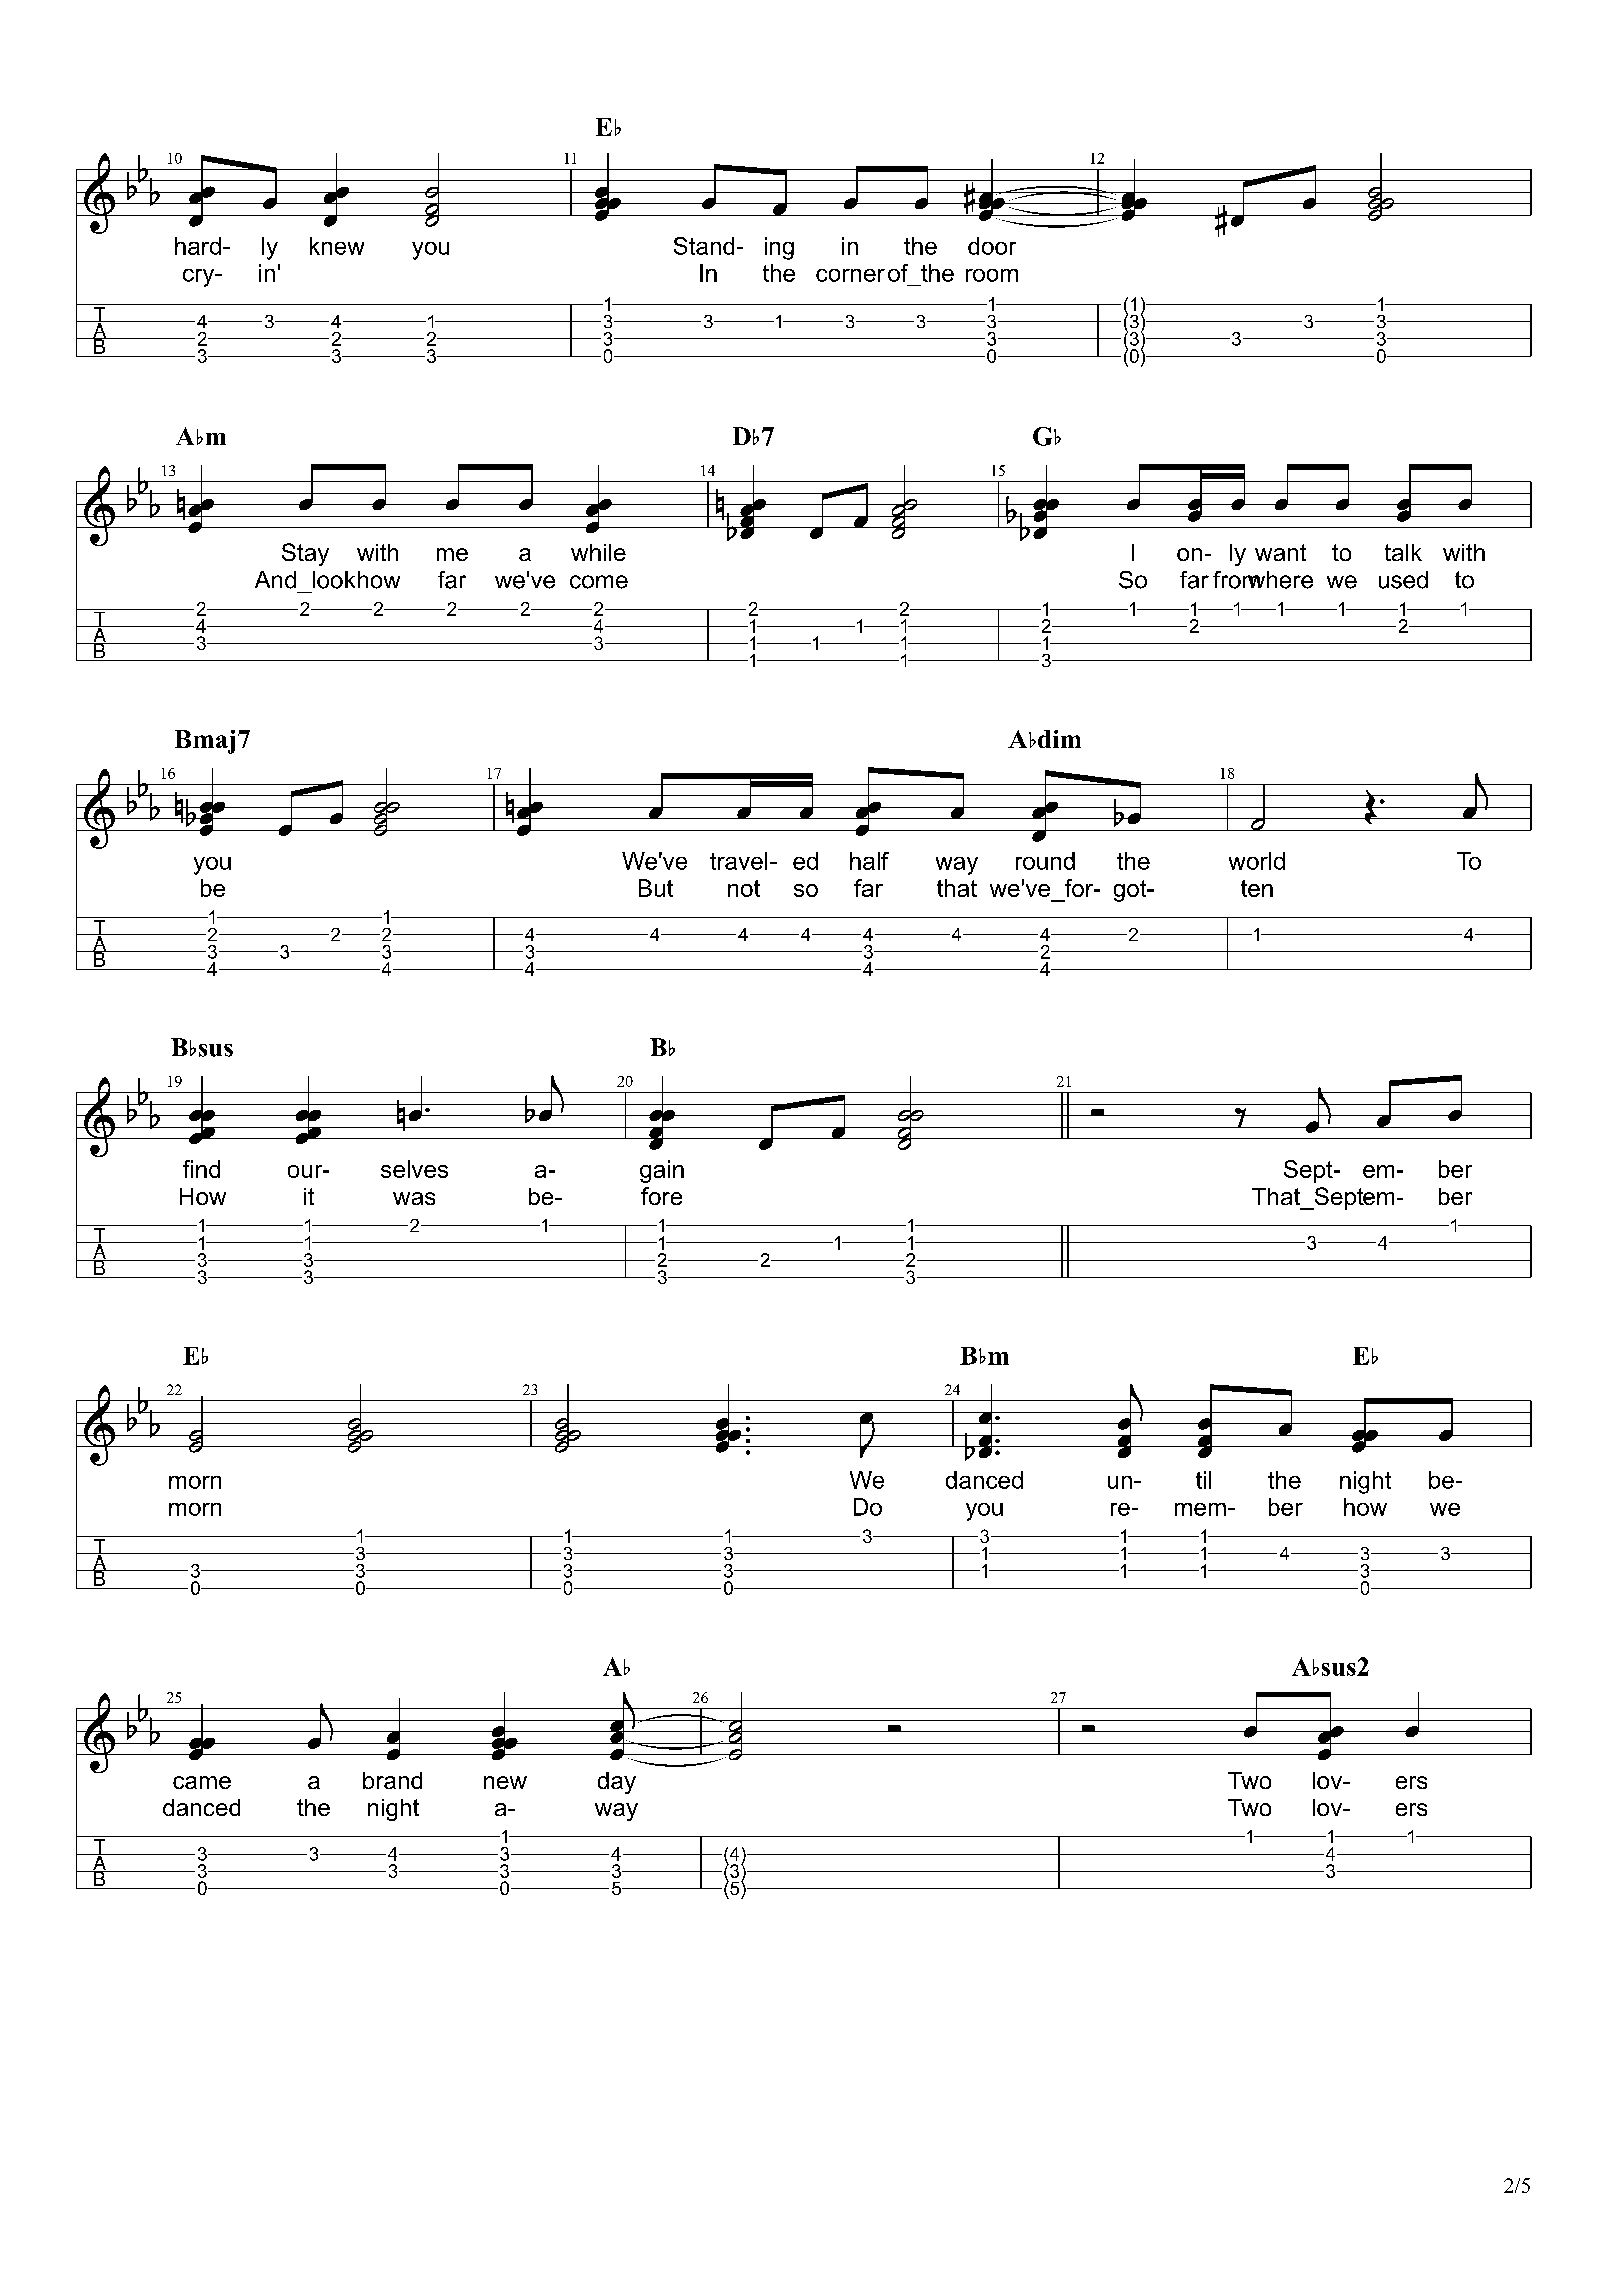 The image size is (1608, 2274). What do you see at coordinates (744, 888) in the document?
I see `not` at bounding box center [744, 888].
